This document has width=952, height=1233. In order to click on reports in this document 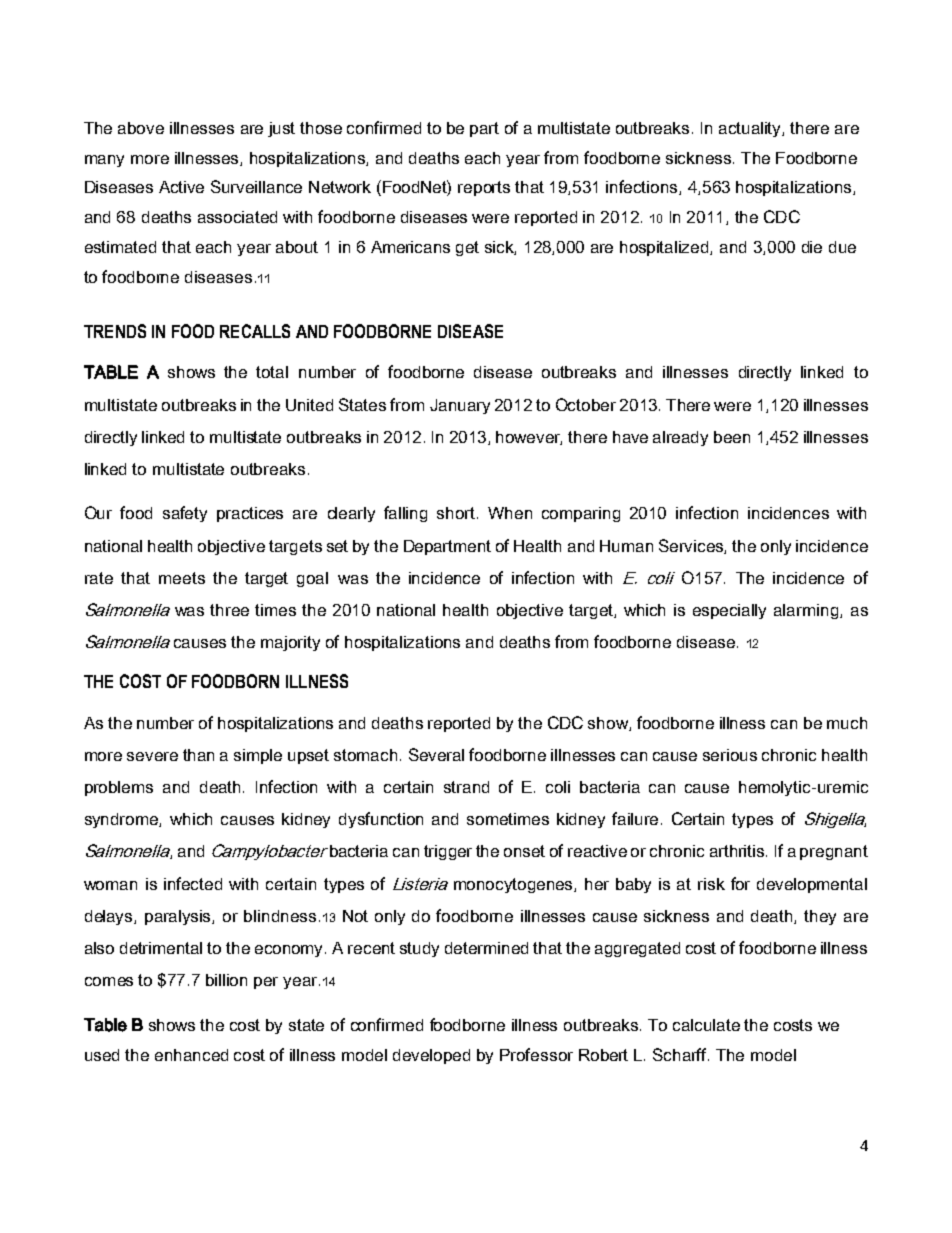, I will do `click(484, 188)`.
